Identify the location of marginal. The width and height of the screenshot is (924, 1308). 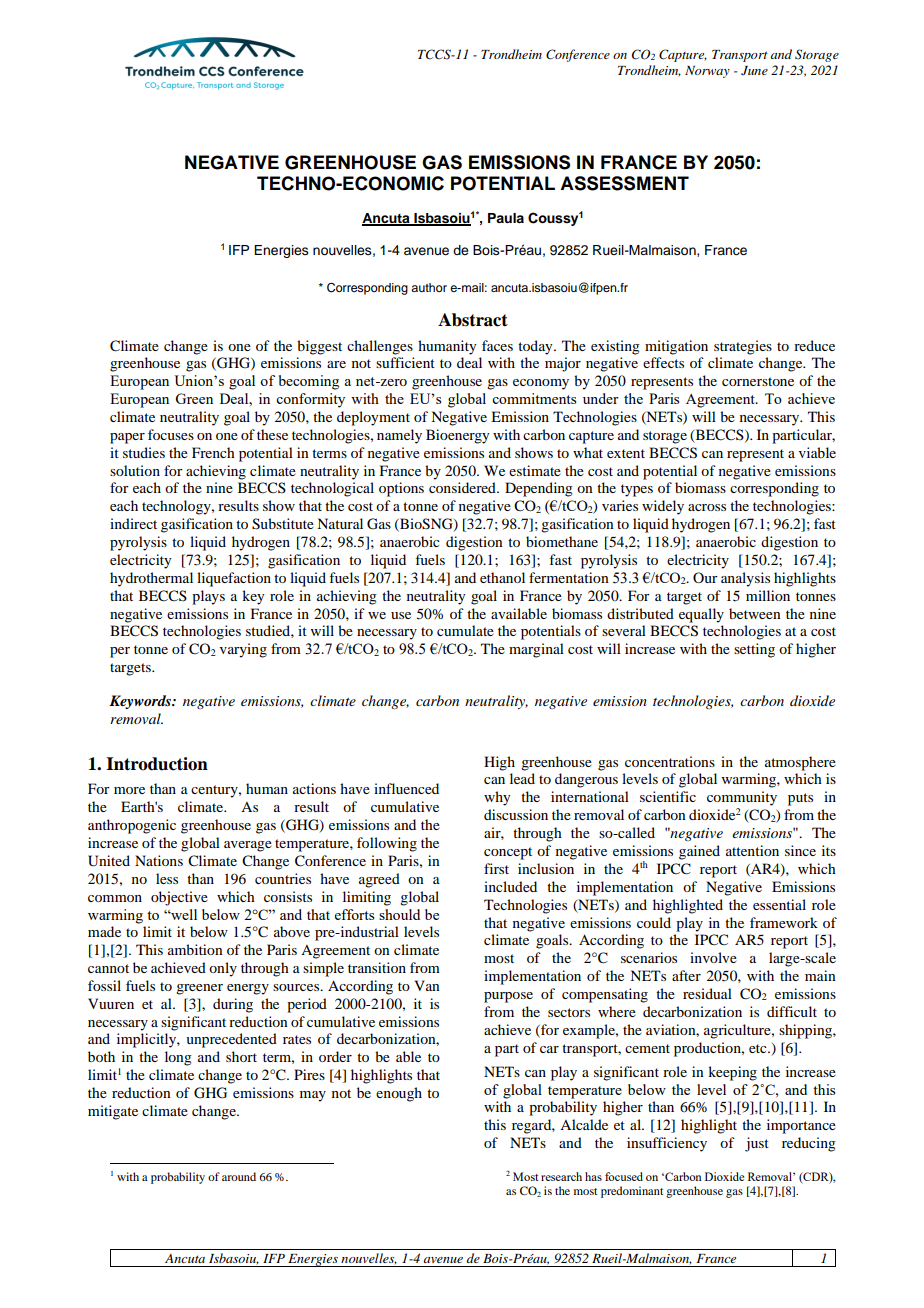
(536, 650).
